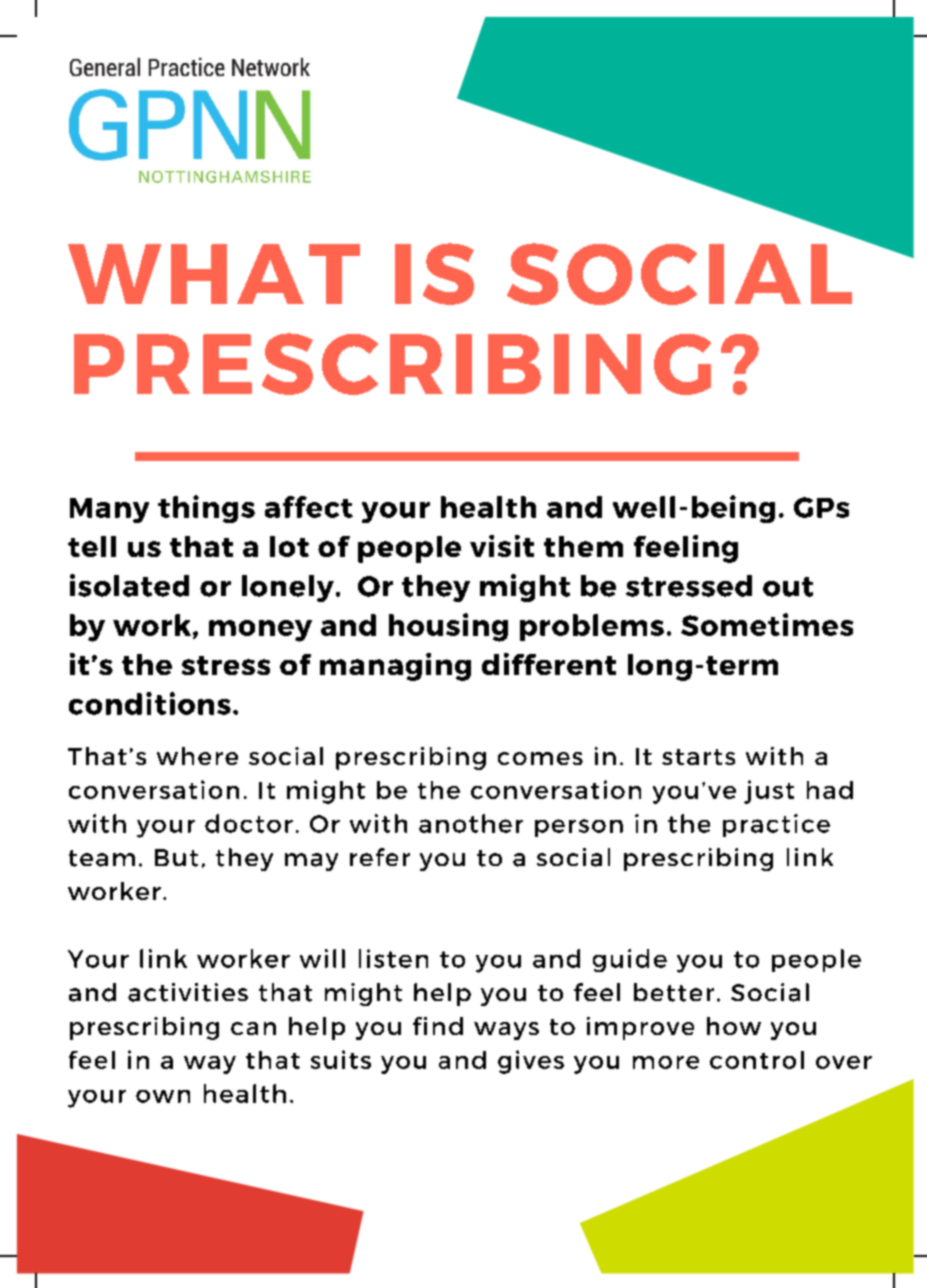 The image size is (927, 1288). Describe the element at coordinates (776, 825) in the screenshot. I see `practice` at that location.
